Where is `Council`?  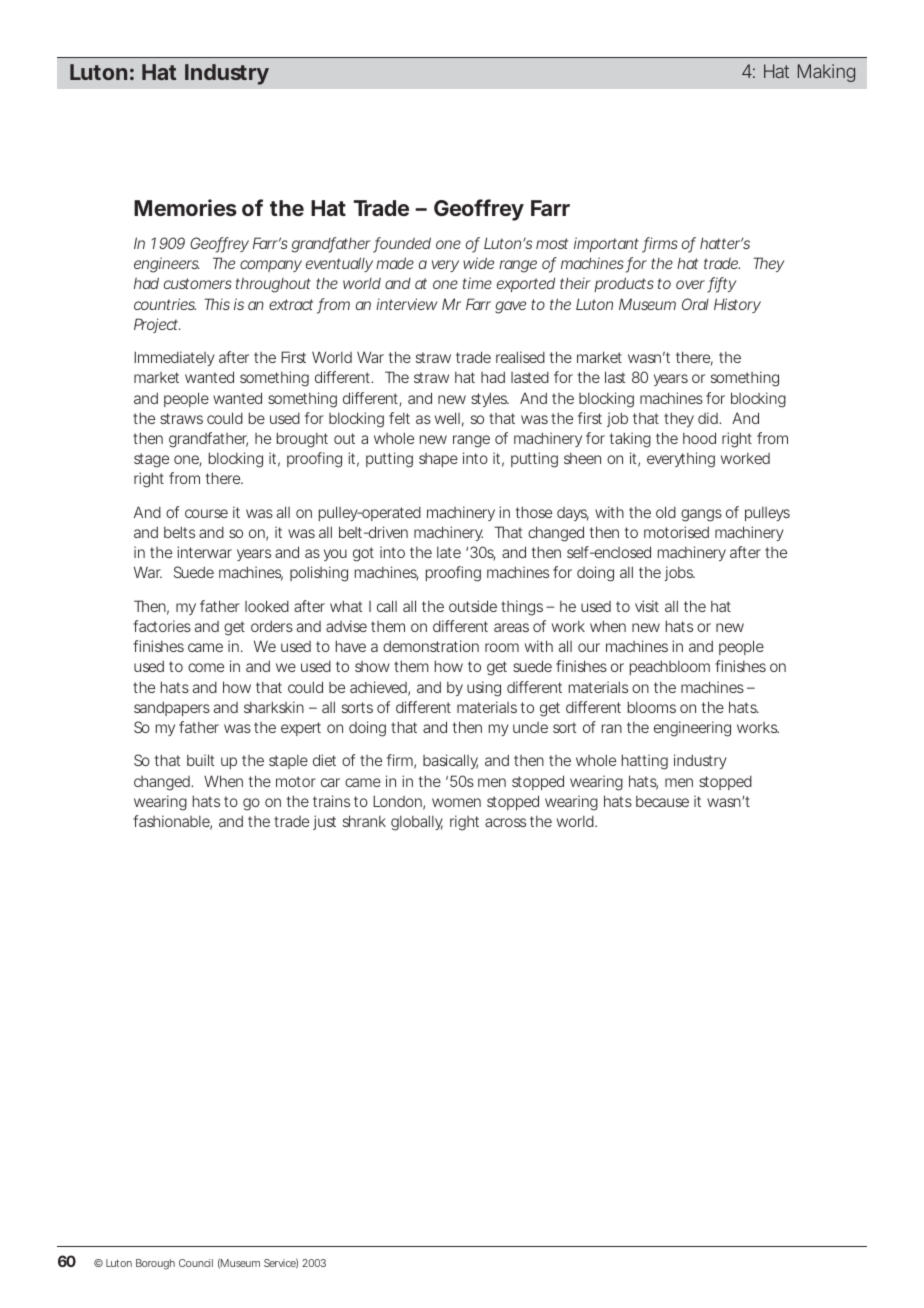
Council is located at coordinates (196, 1263).
